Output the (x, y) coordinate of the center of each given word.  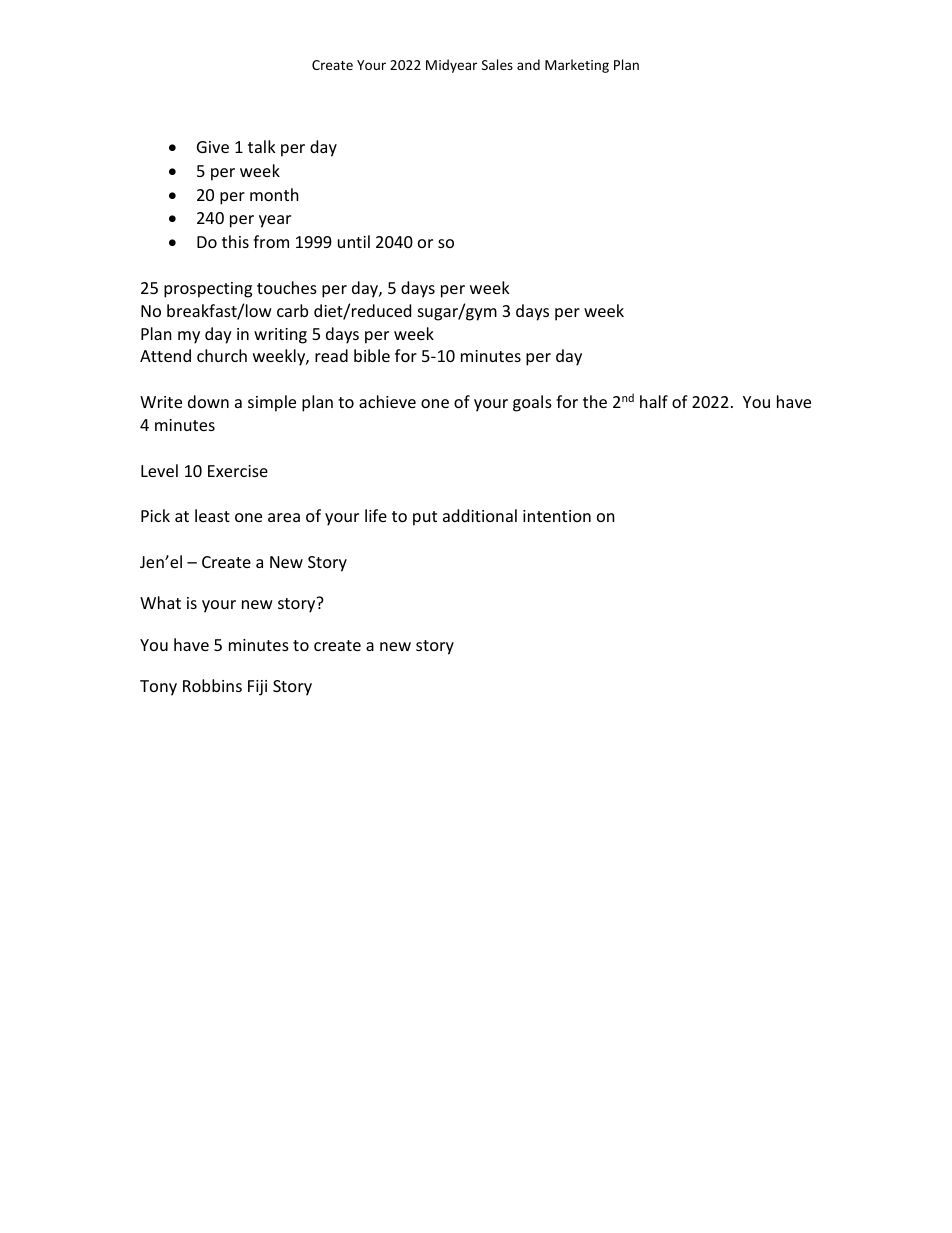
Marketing (577, 66)
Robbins (212, 685)
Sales (497, 64)
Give (213, 147)
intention (557, 516)
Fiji (257, 688)
